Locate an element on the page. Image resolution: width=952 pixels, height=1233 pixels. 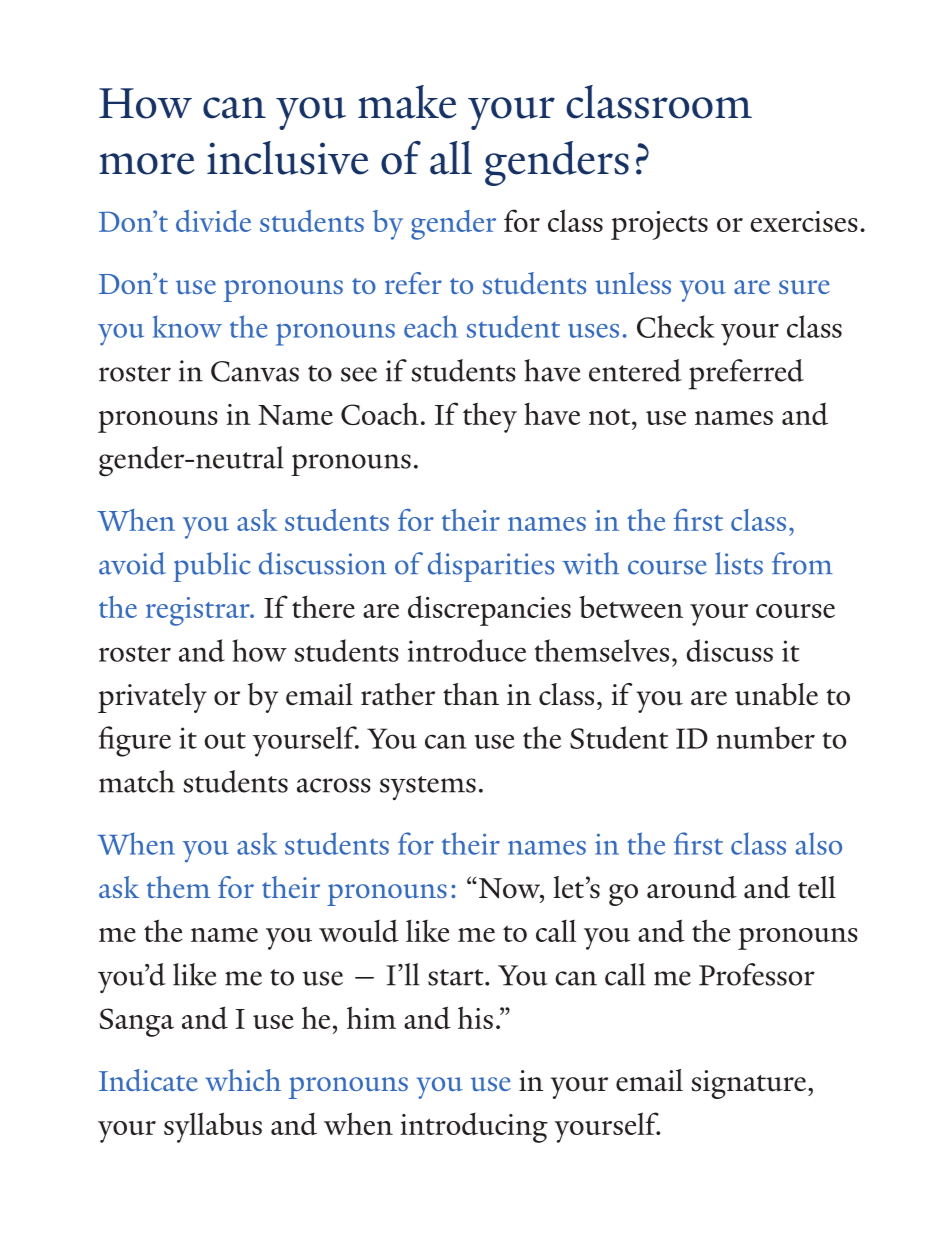
exercises is located at coordinates (804, 221).
